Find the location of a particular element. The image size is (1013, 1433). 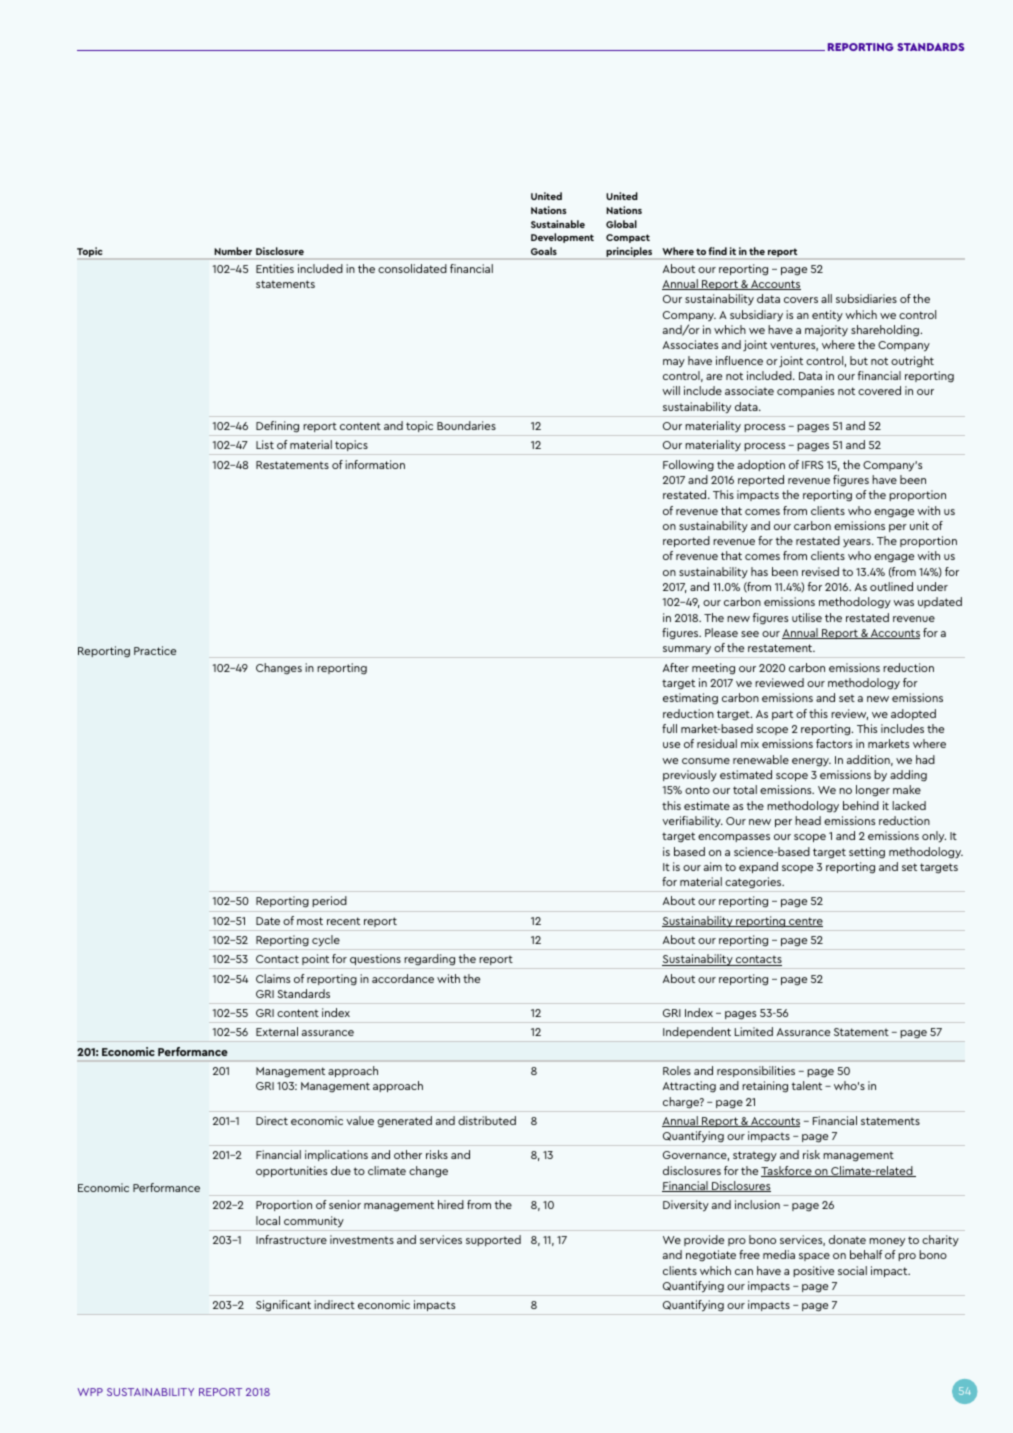

Boundaries is located at coordinates (466, 425).
